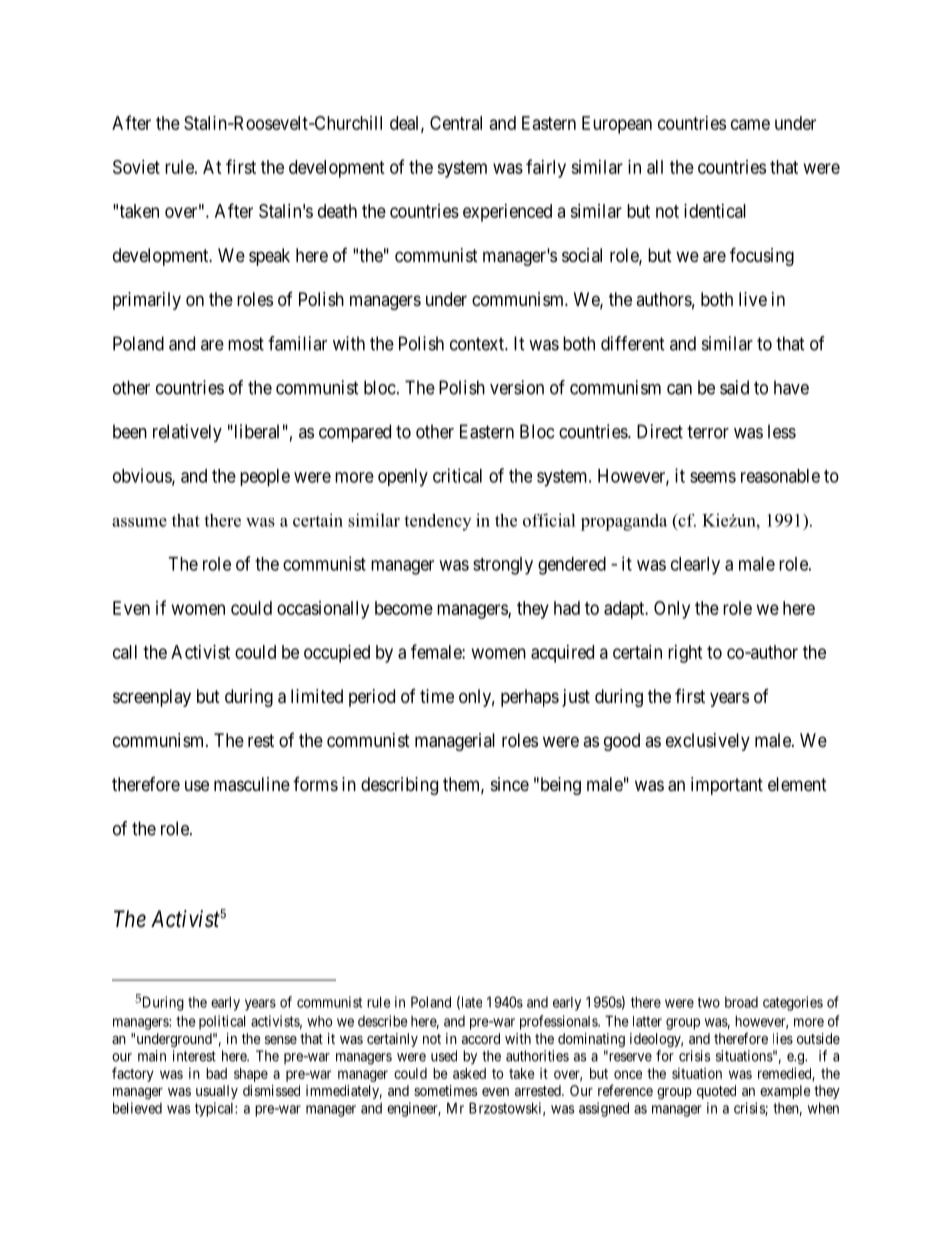 This screenshot has height=1233, width=952. I want to click on right, so click(685, 654).
